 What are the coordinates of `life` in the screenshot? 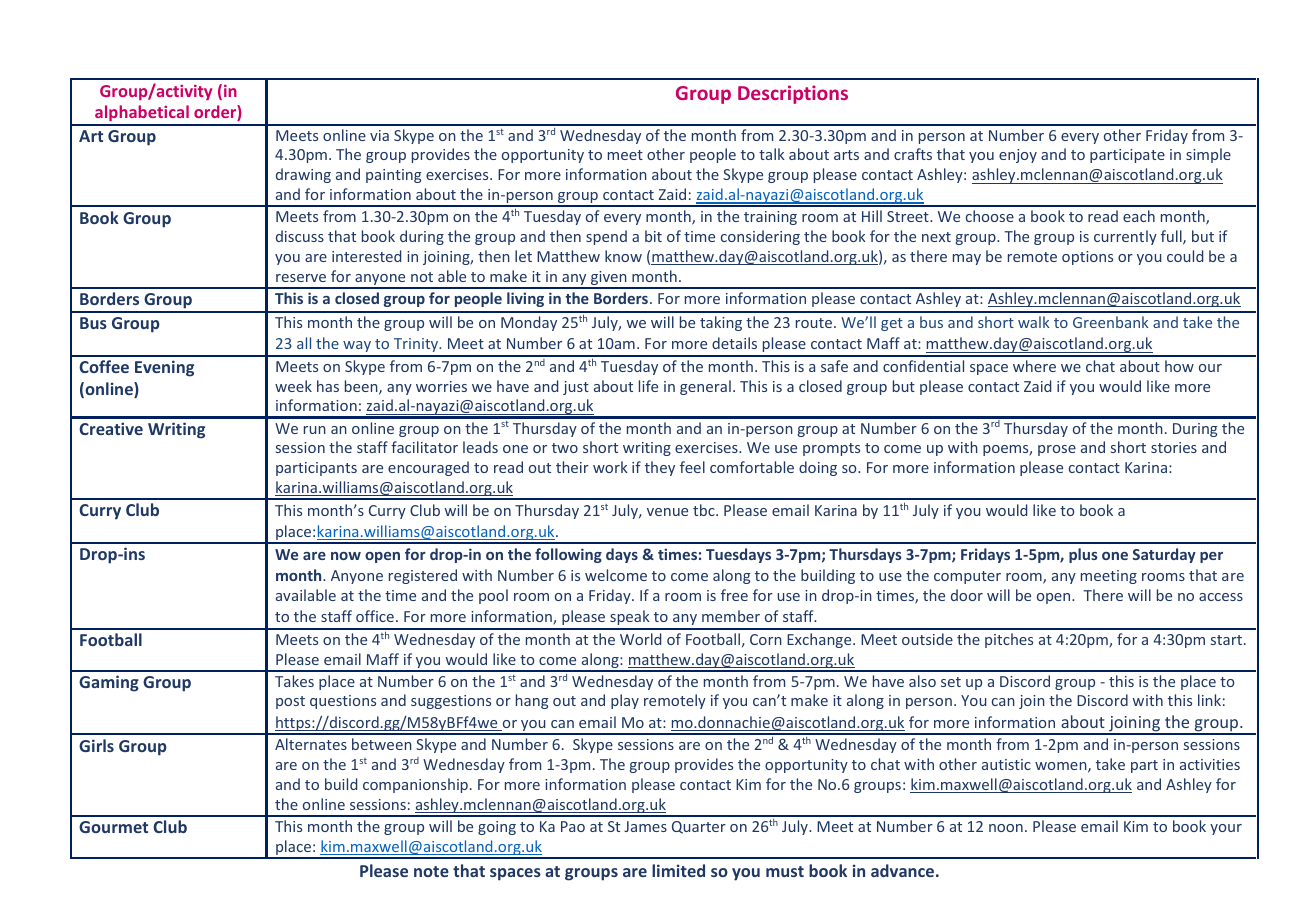 It's located at (648, 386).
